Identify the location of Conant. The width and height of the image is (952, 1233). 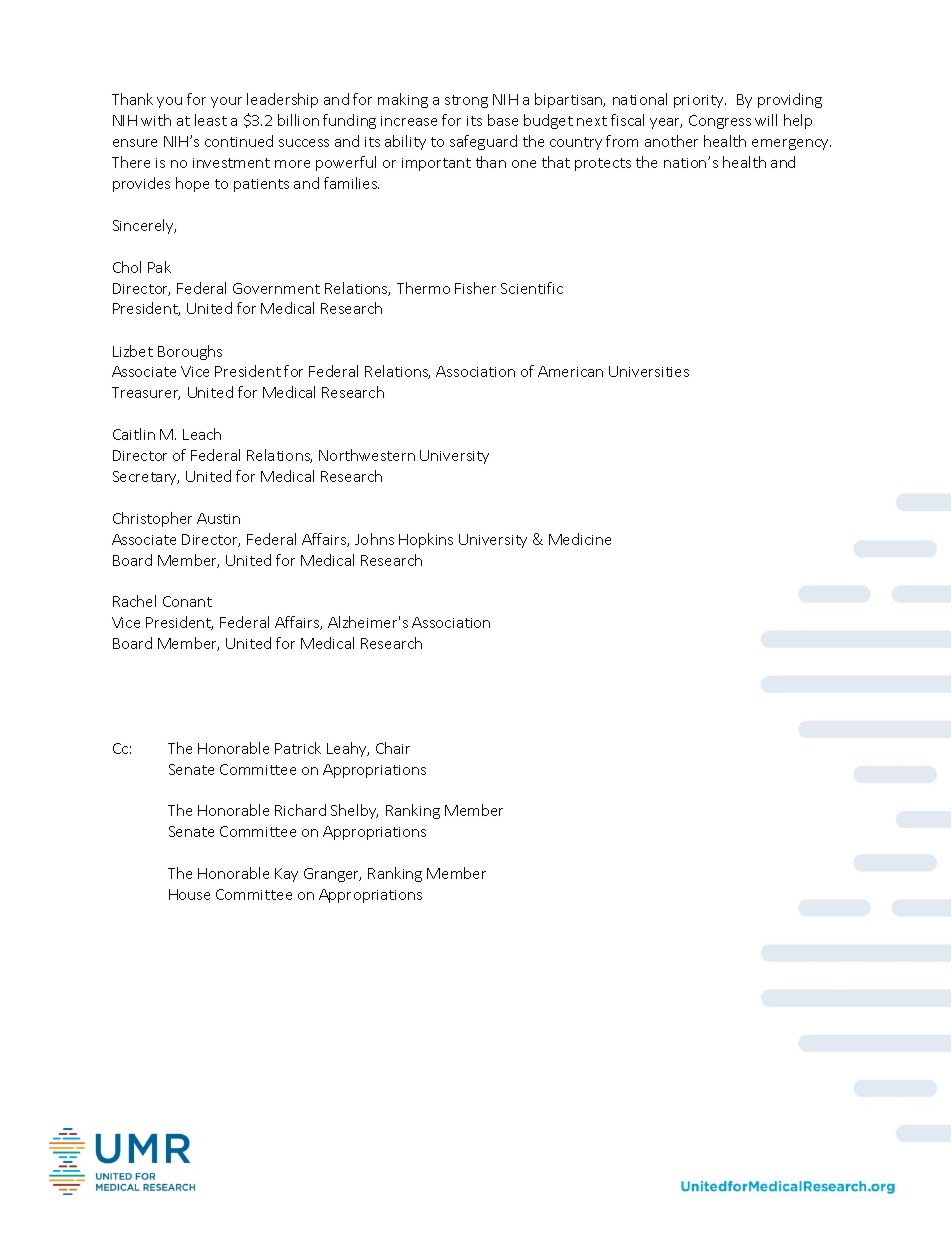
(187, 601).
